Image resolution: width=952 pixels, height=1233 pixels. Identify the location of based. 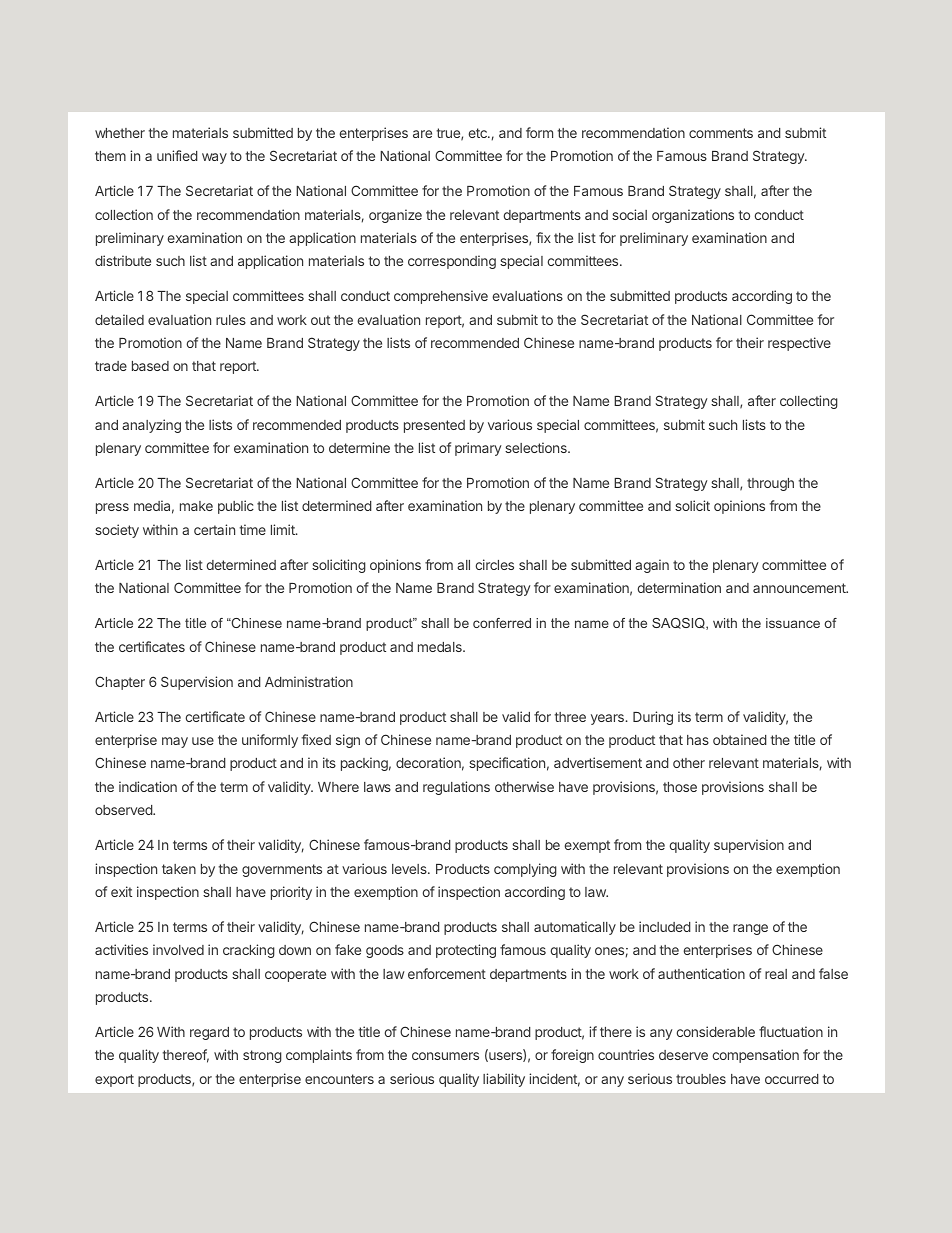
(150, 366).
